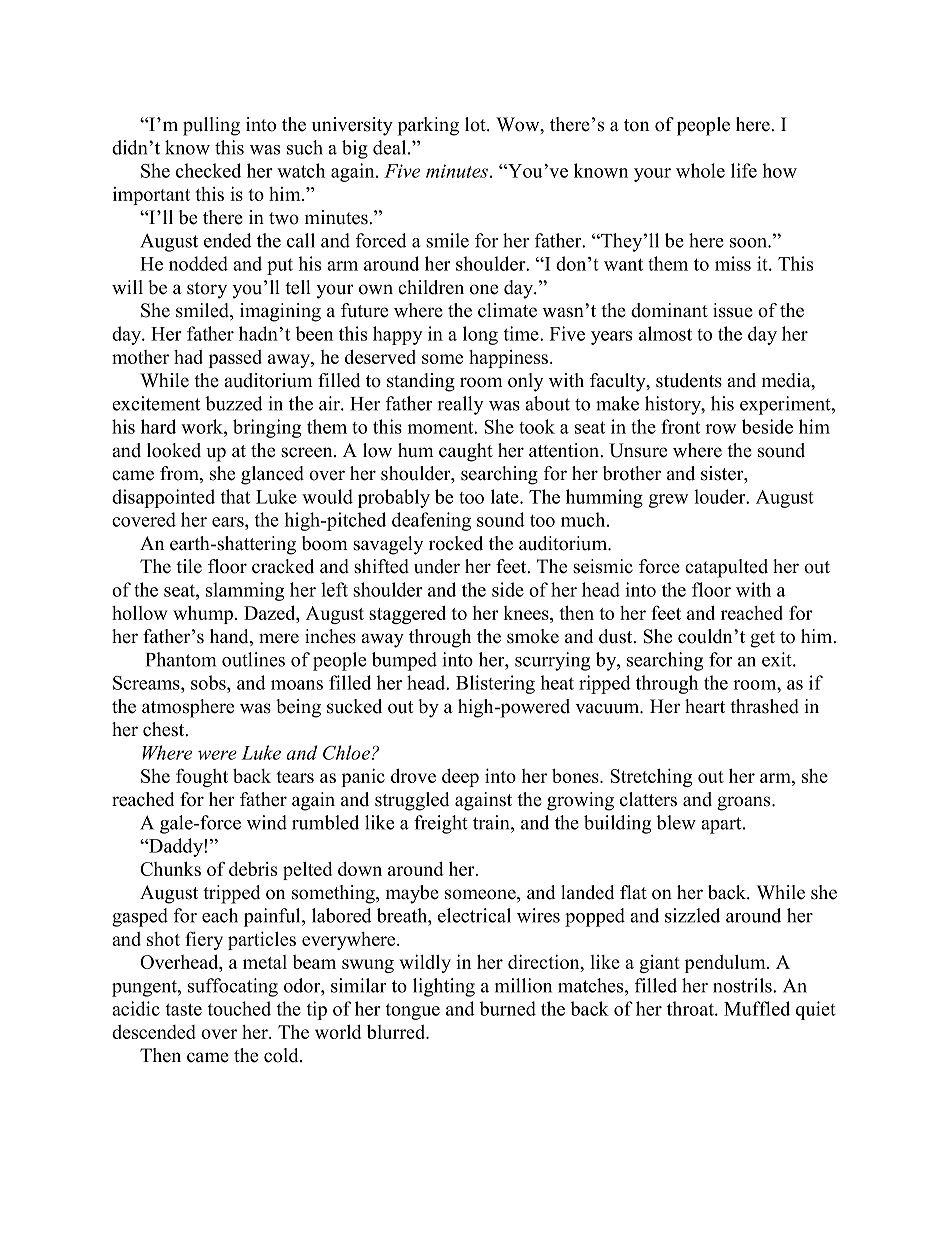  I want to click on fought, so click(202, 777).
